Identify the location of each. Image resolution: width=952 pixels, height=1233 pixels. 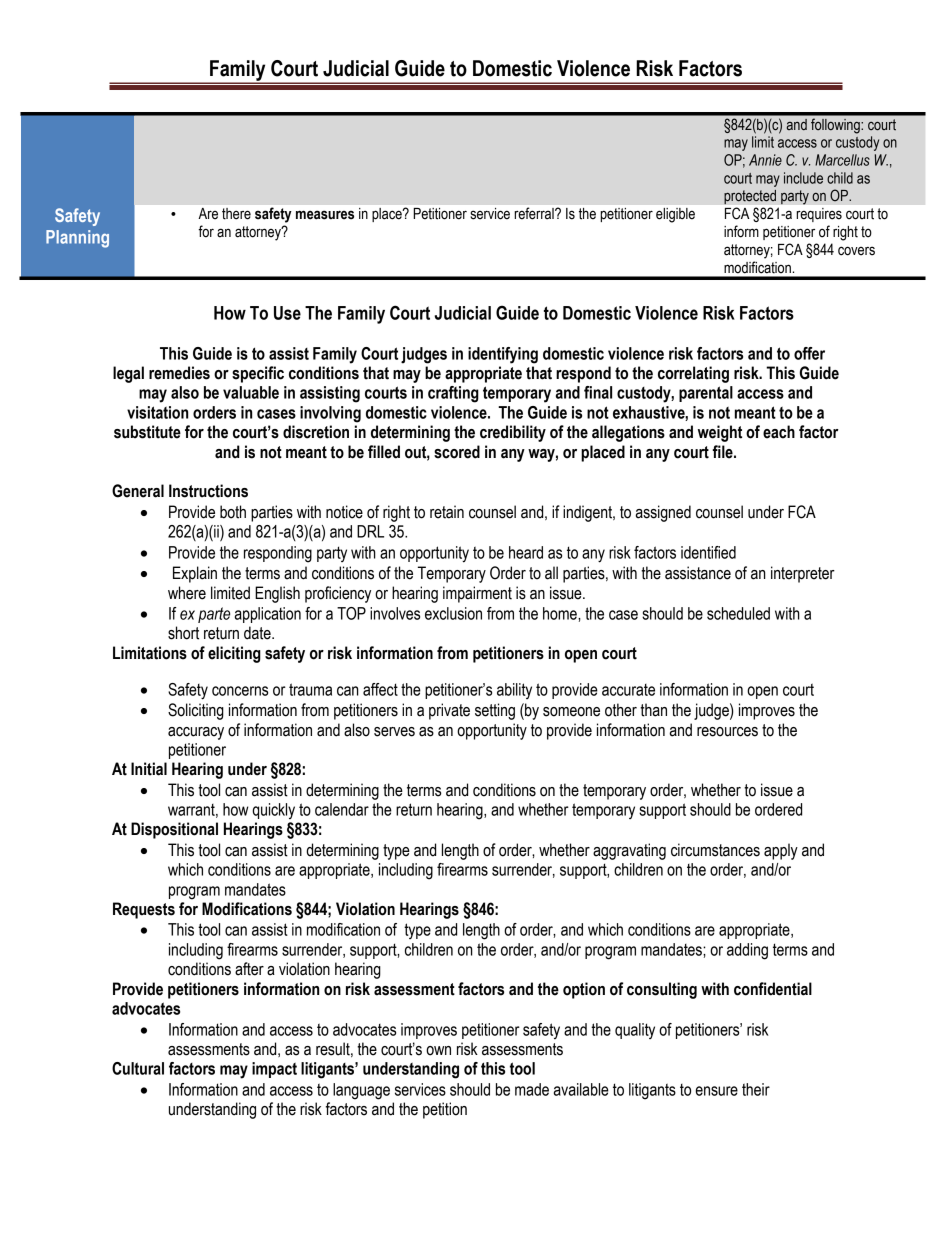
(779, 432).
